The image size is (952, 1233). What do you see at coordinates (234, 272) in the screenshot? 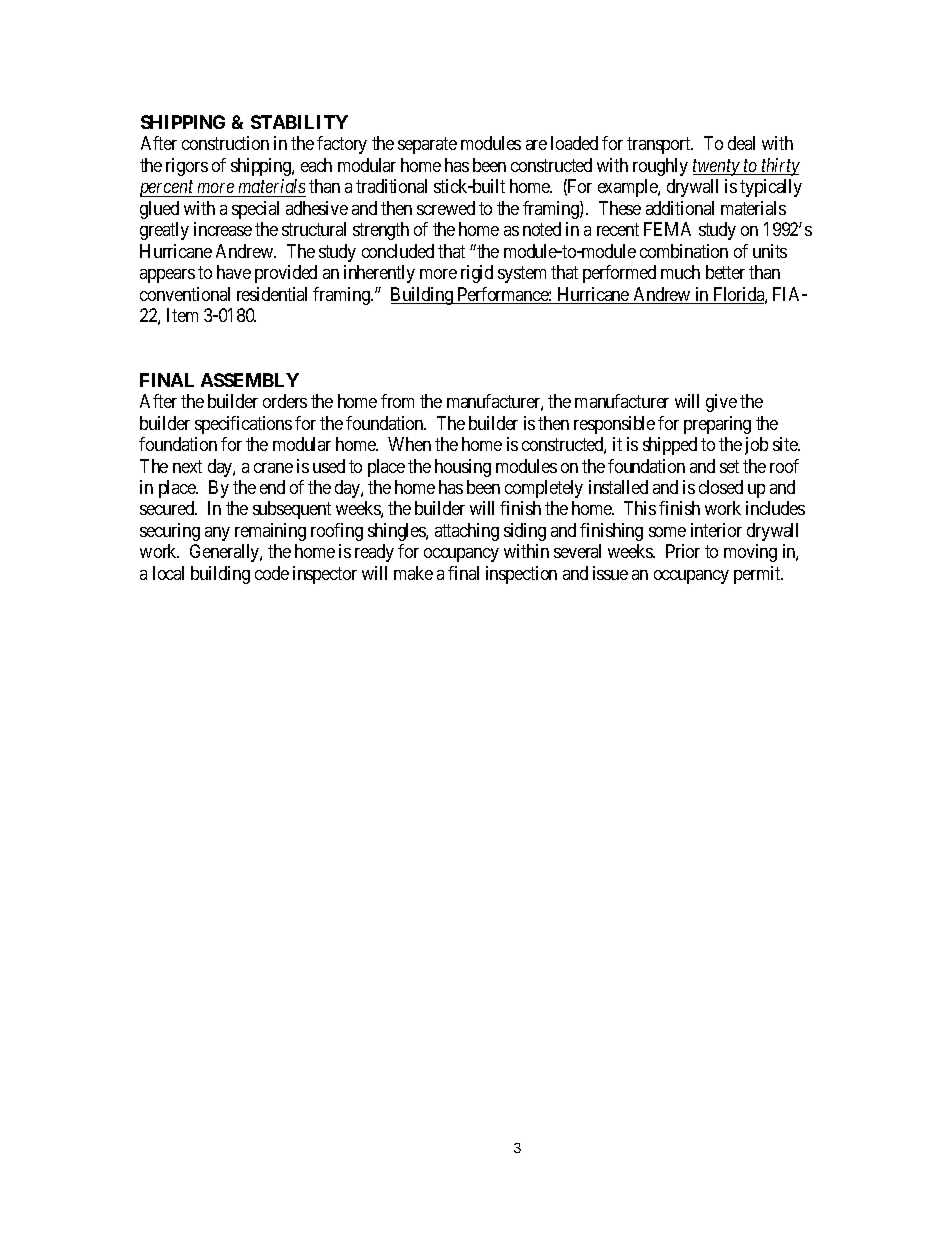
I see `have` at bounding box center [234, 272].
